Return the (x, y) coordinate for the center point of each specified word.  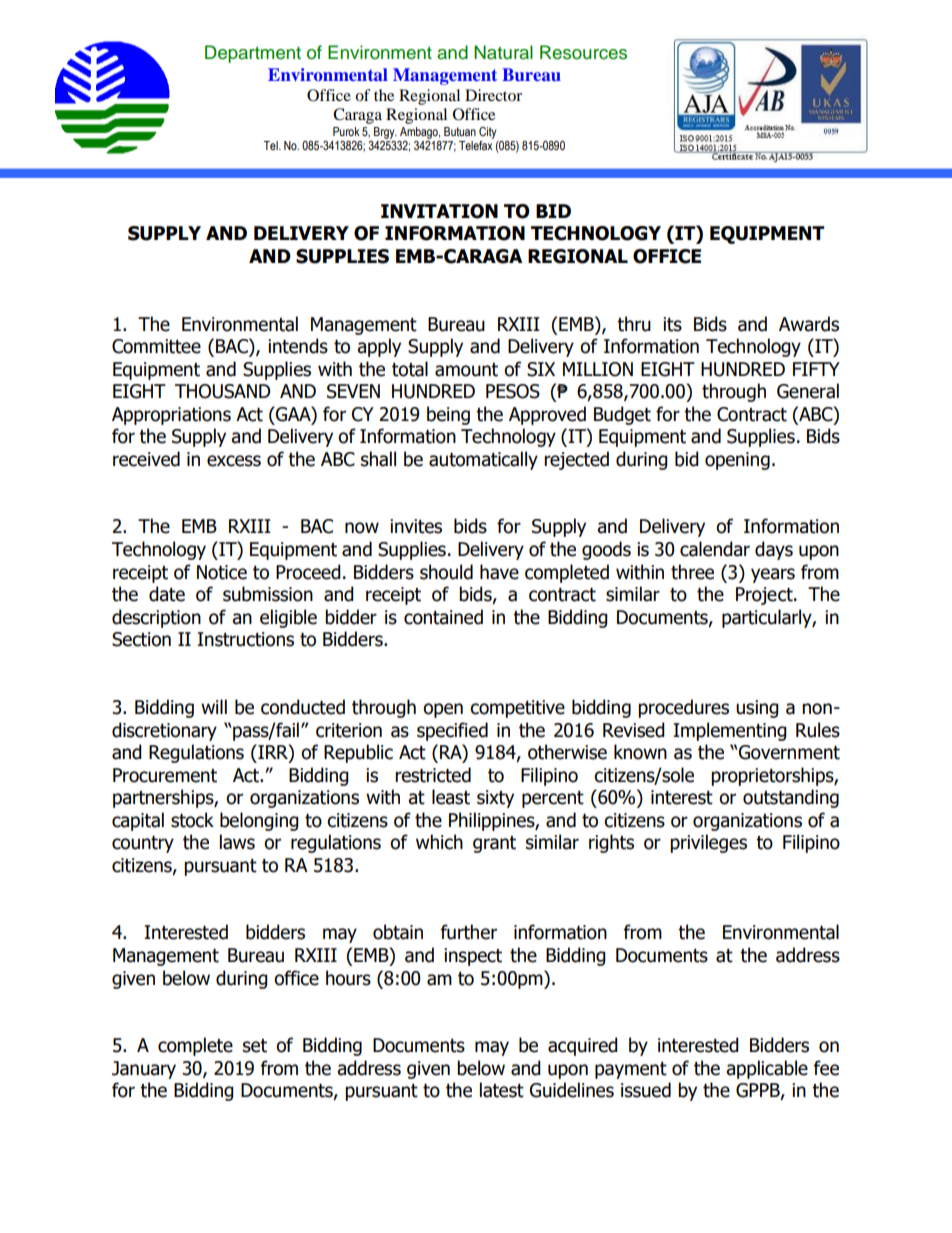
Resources (583, 52)
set (255, 1046)
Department (253, 54)
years (773, 575)
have (499, 572)
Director (493, 95)
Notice (222, 572)
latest (502, 1090)
